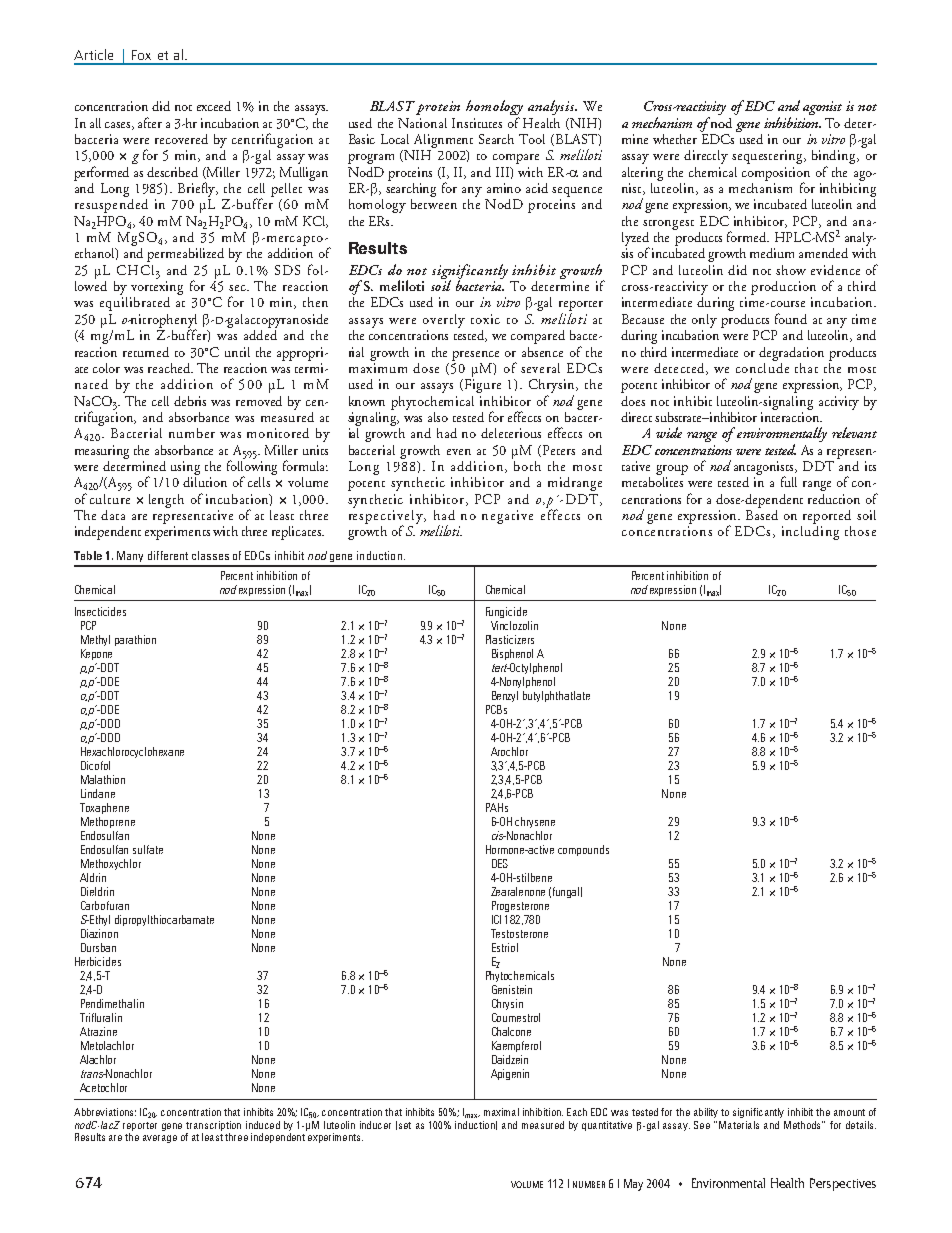  Describe the element at coordinates (506, 612) in the image. I see `Fungicide` at that location.
